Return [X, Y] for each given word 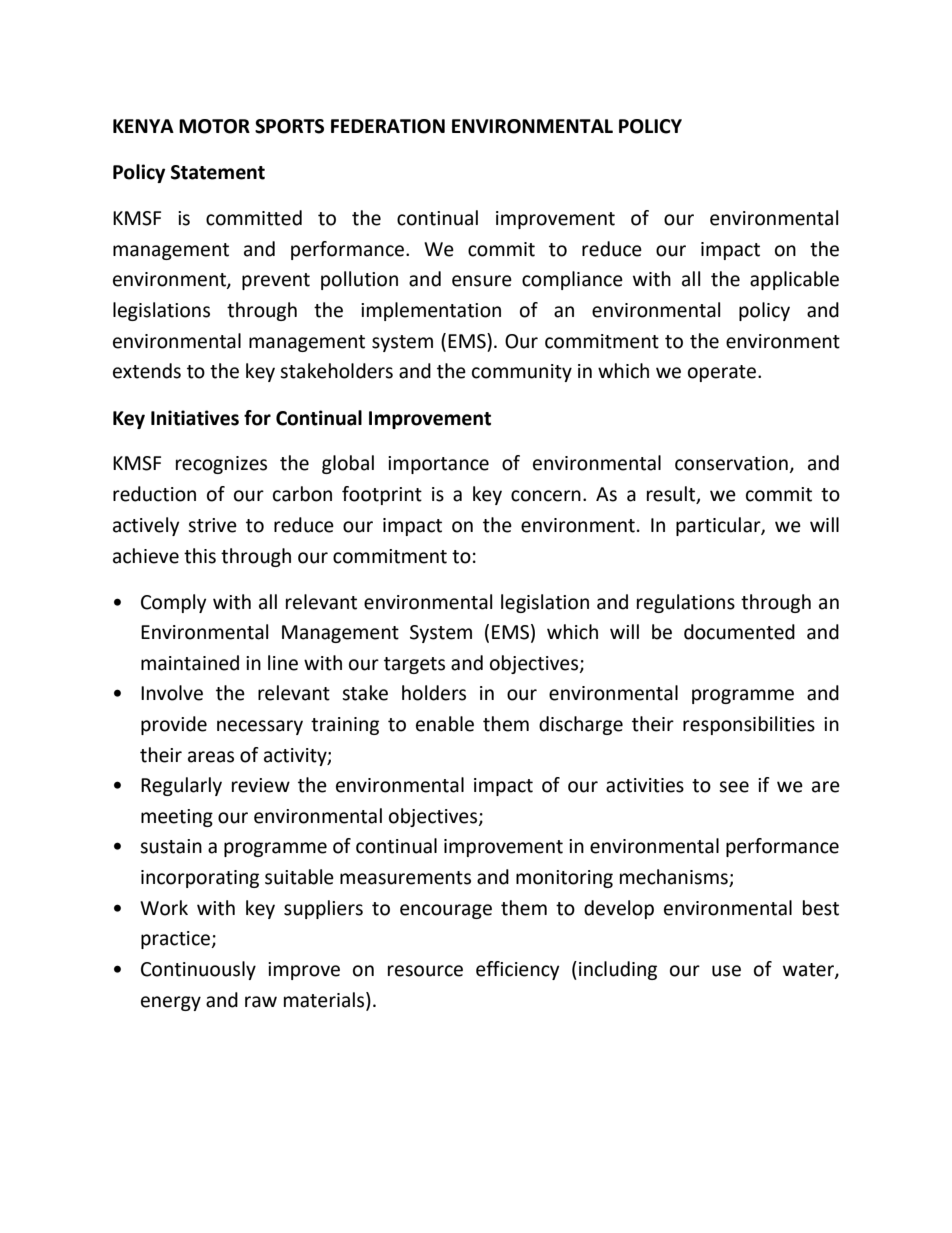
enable [445, 724]
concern [546, 496]
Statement [218, 172]
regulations [686, 603]
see [734, 787]
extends [147, 371]
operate [723, 373]
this [200, 556]
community [522, 373]
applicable [794, 280]
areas [211, 757]
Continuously [198, 970]
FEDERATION [388, 126]
